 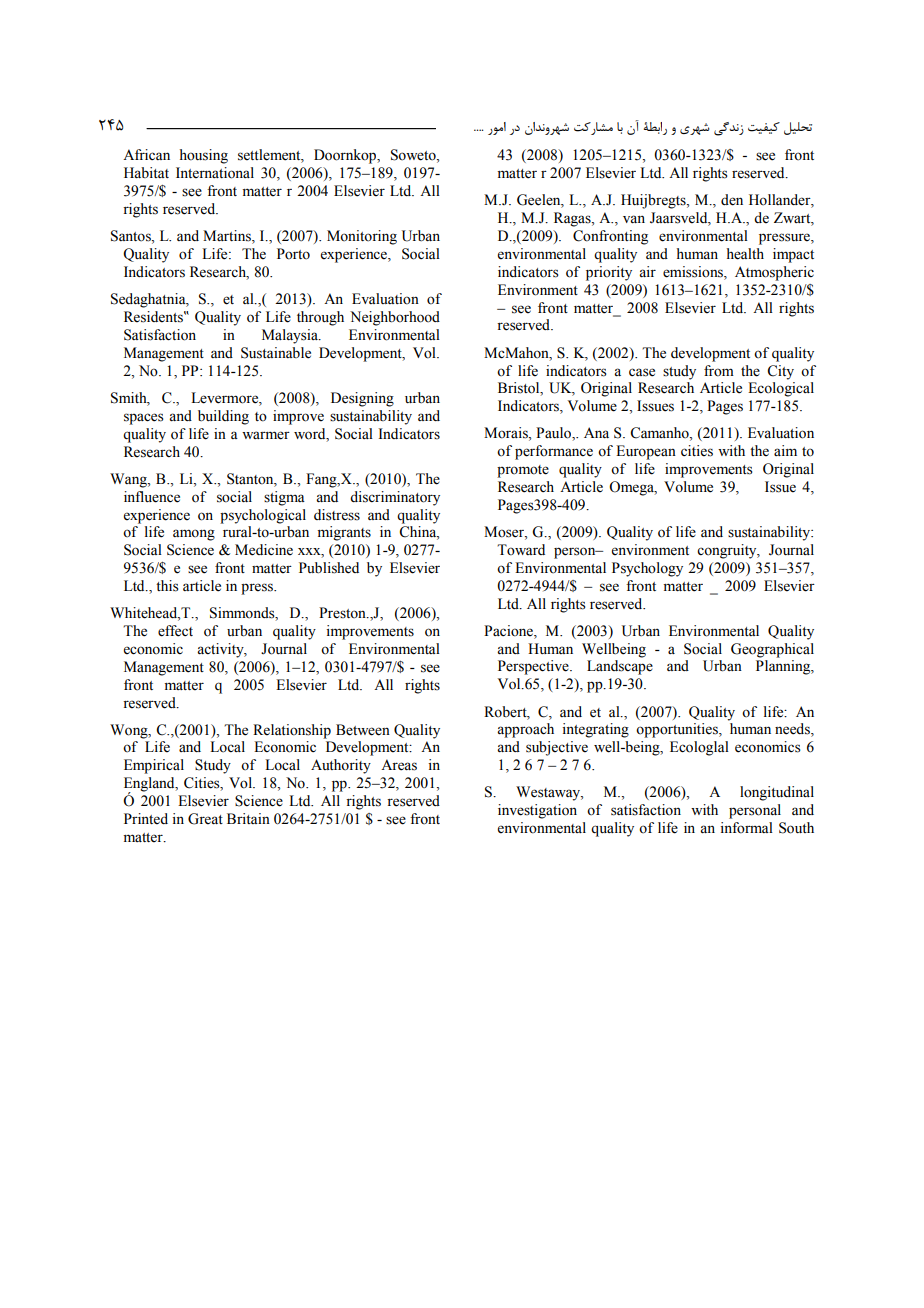 What do you see at coordinates (785, 450) in the screenshot?
I see `aim` at bounding box center [785, 450].
